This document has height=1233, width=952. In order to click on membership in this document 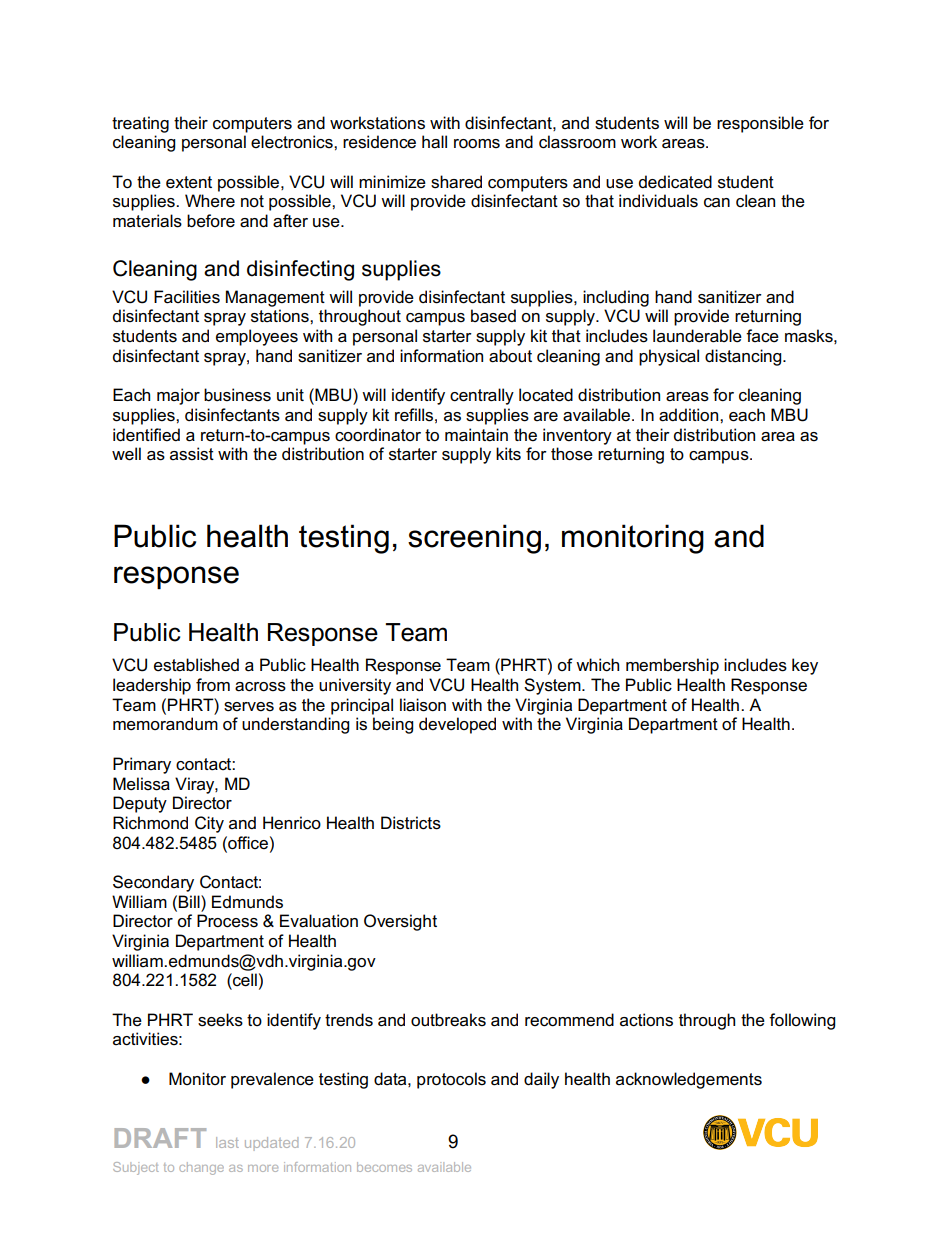, I will do `click(672, 666)`.
